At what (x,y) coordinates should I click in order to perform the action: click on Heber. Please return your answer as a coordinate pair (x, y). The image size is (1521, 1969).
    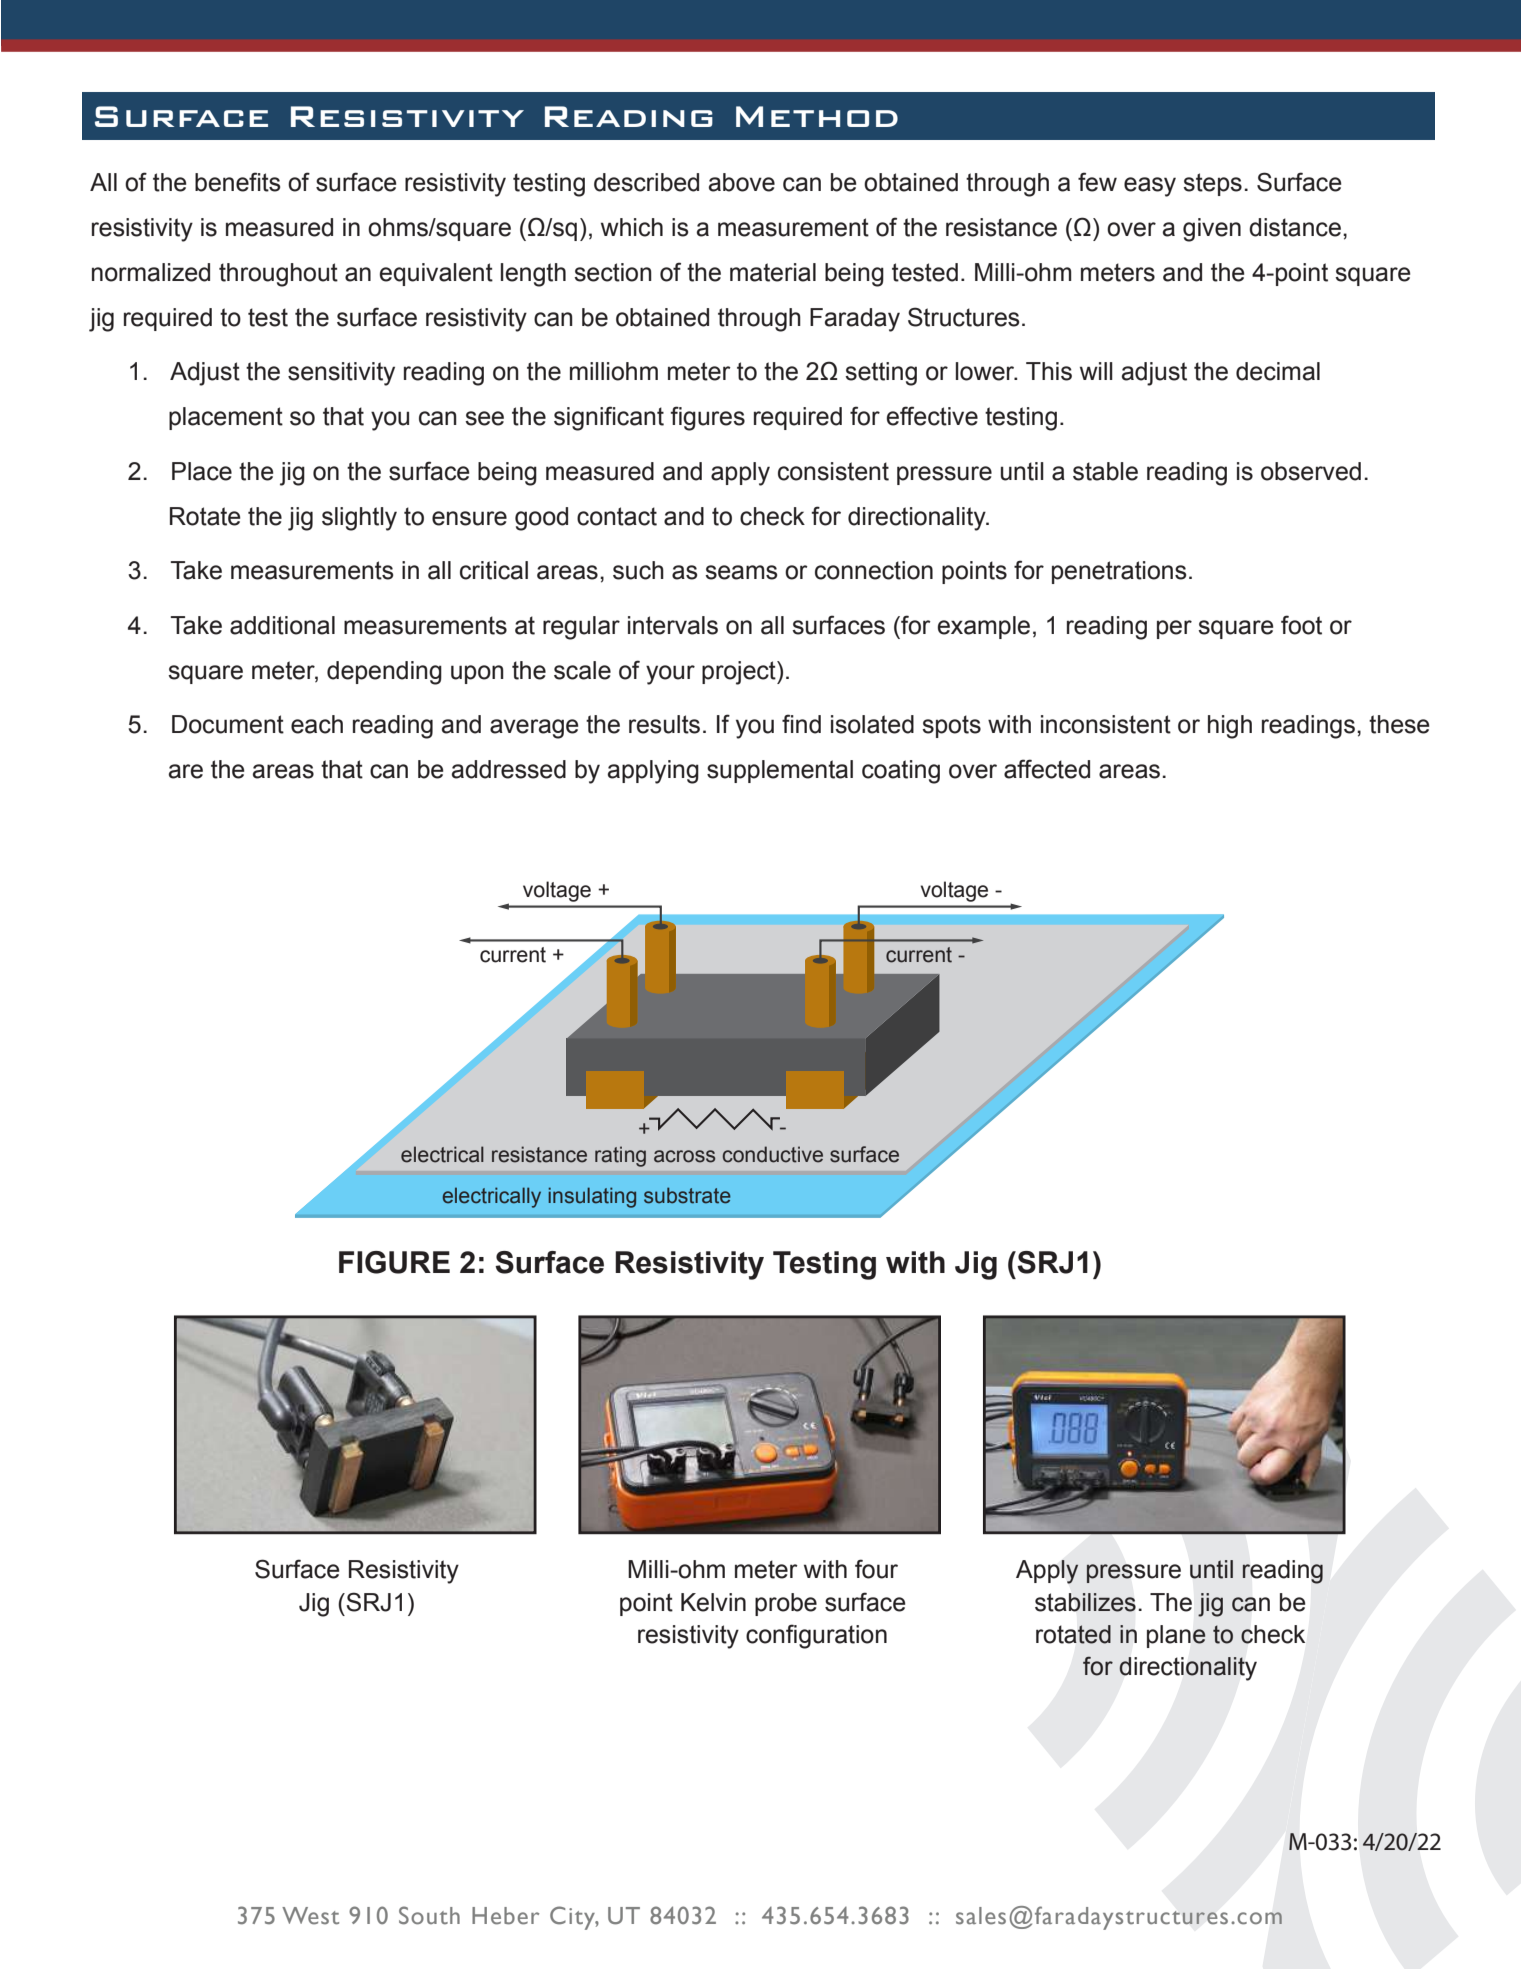
    Looking at the image, I should click on (505, 1916).
